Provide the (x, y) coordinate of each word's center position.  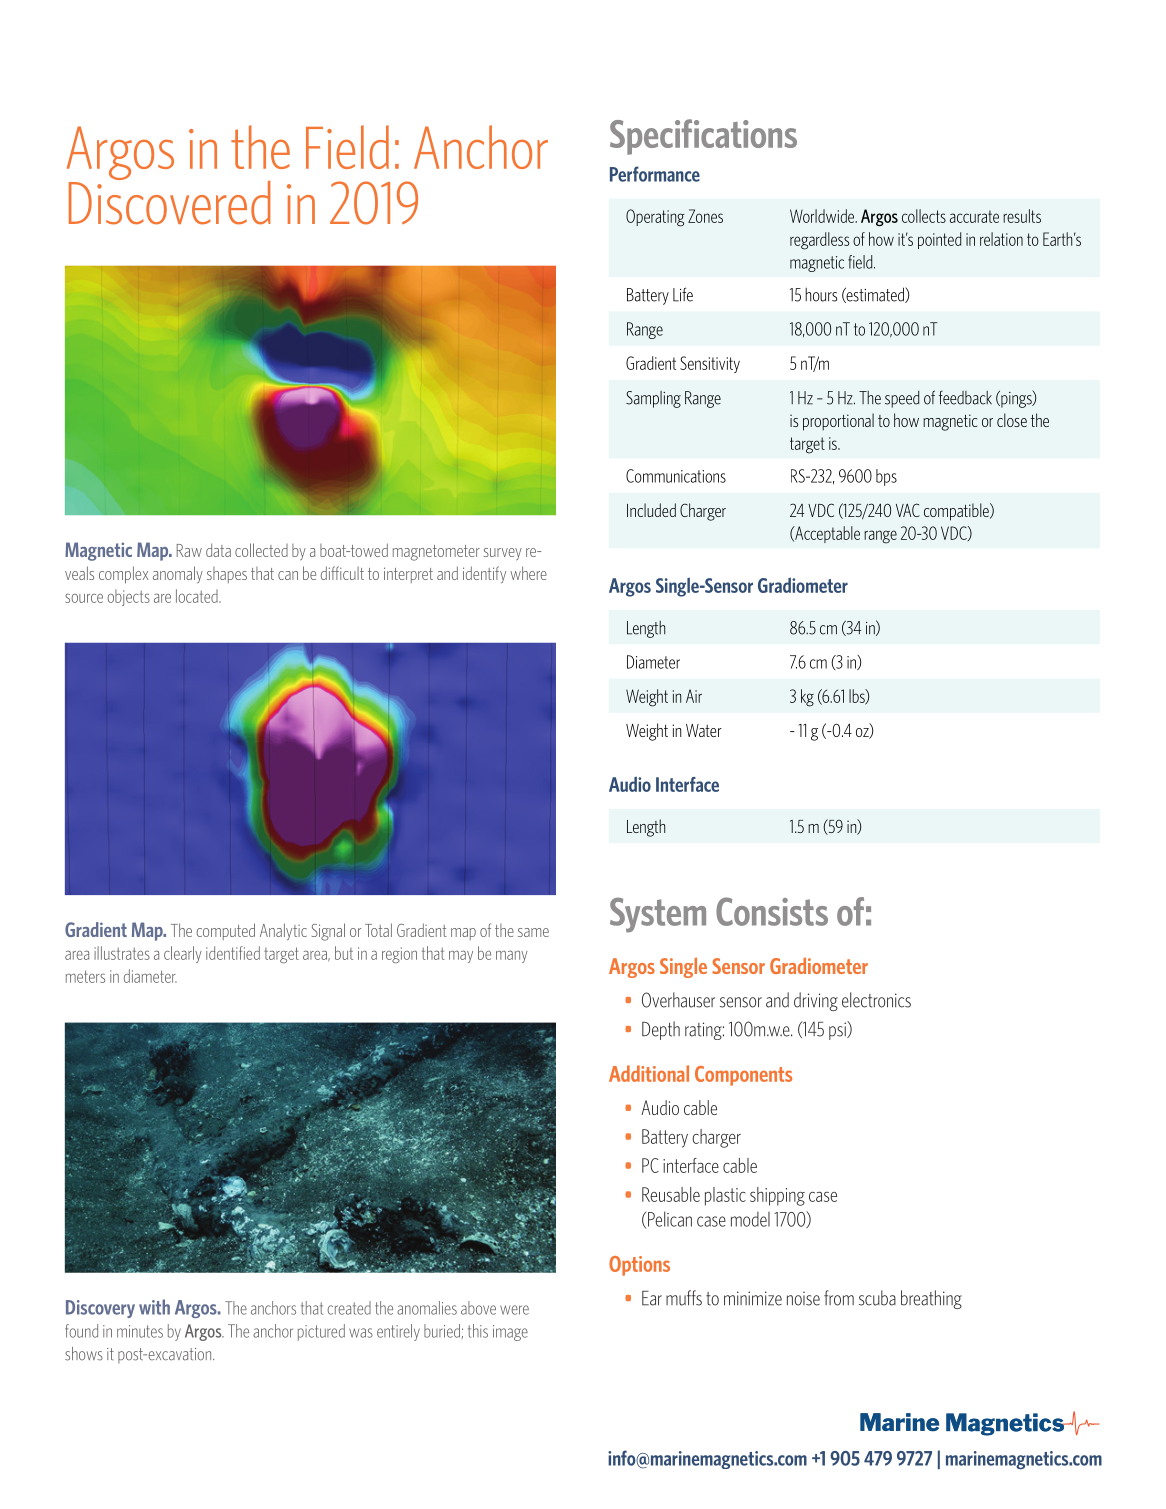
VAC (908, 510)
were (514, 1310)
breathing (931, 1299)
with (154, 1307)
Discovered (169, 201)
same (533, 932)
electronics (876, 1000)
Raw (189, 550)
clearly (183, 954)
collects (924, 216)
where (528, 573)
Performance (655, 174)
